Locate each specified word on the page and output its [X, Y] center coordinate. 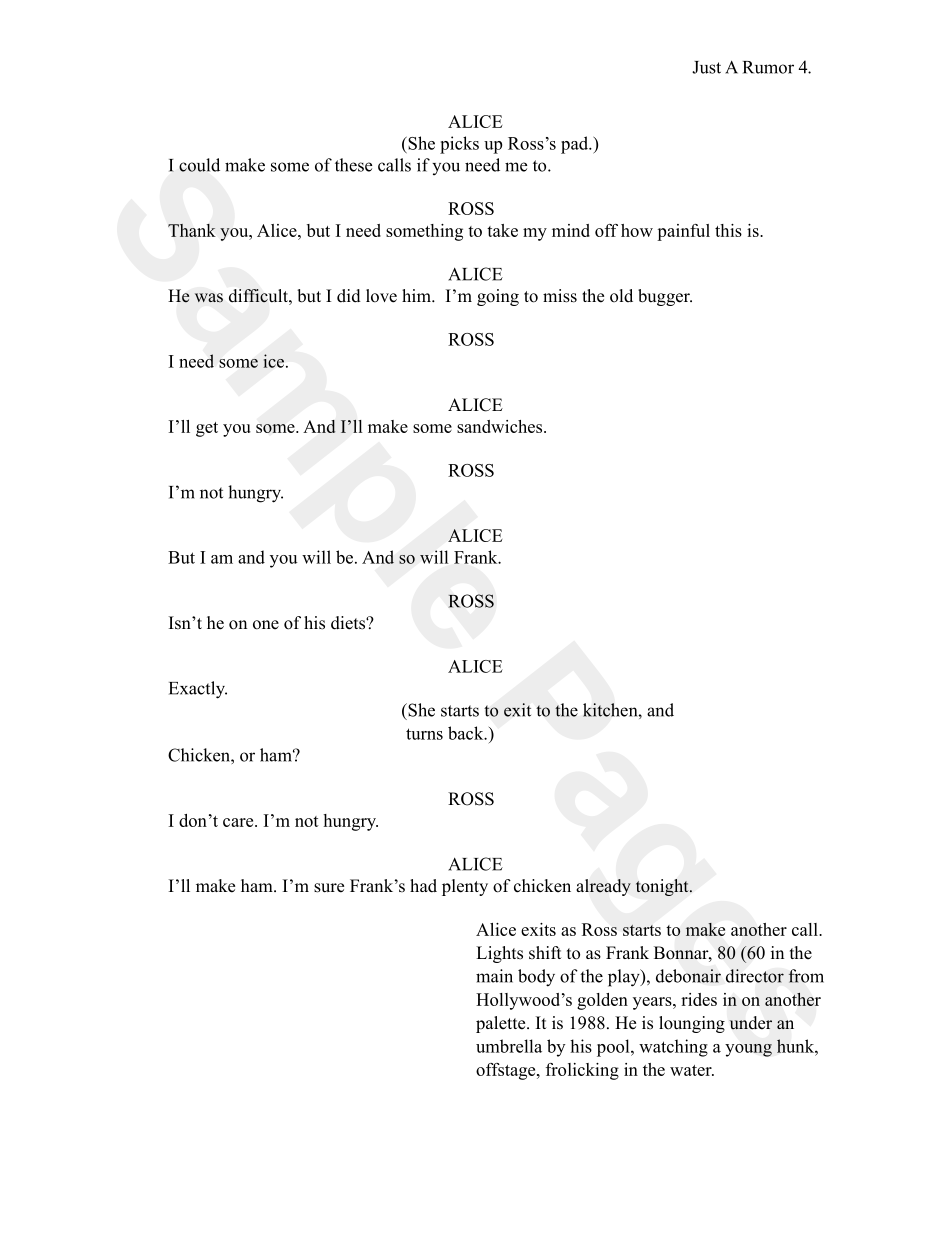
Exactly [198, 690]
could [199, 165]
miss [560, 296]
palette [502, 1024]
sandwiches [501, 426]
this [728, 230]
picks [459, 145]
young [748, 1050]
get [207, 429]
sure [329, 888]
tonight [663, 887]
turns [424, 734]
